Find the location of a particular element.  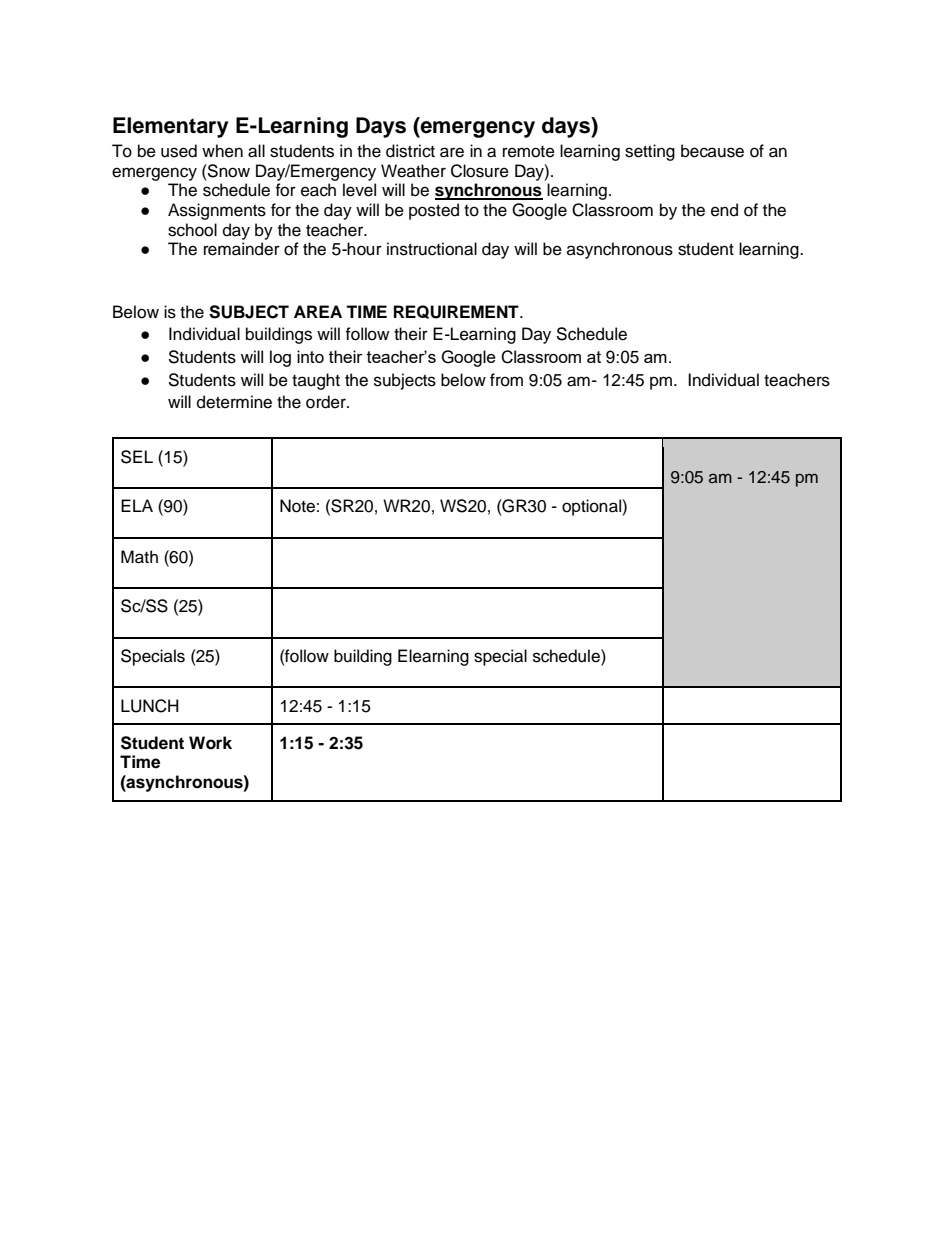

Math is located at coordinates (139, 557).
